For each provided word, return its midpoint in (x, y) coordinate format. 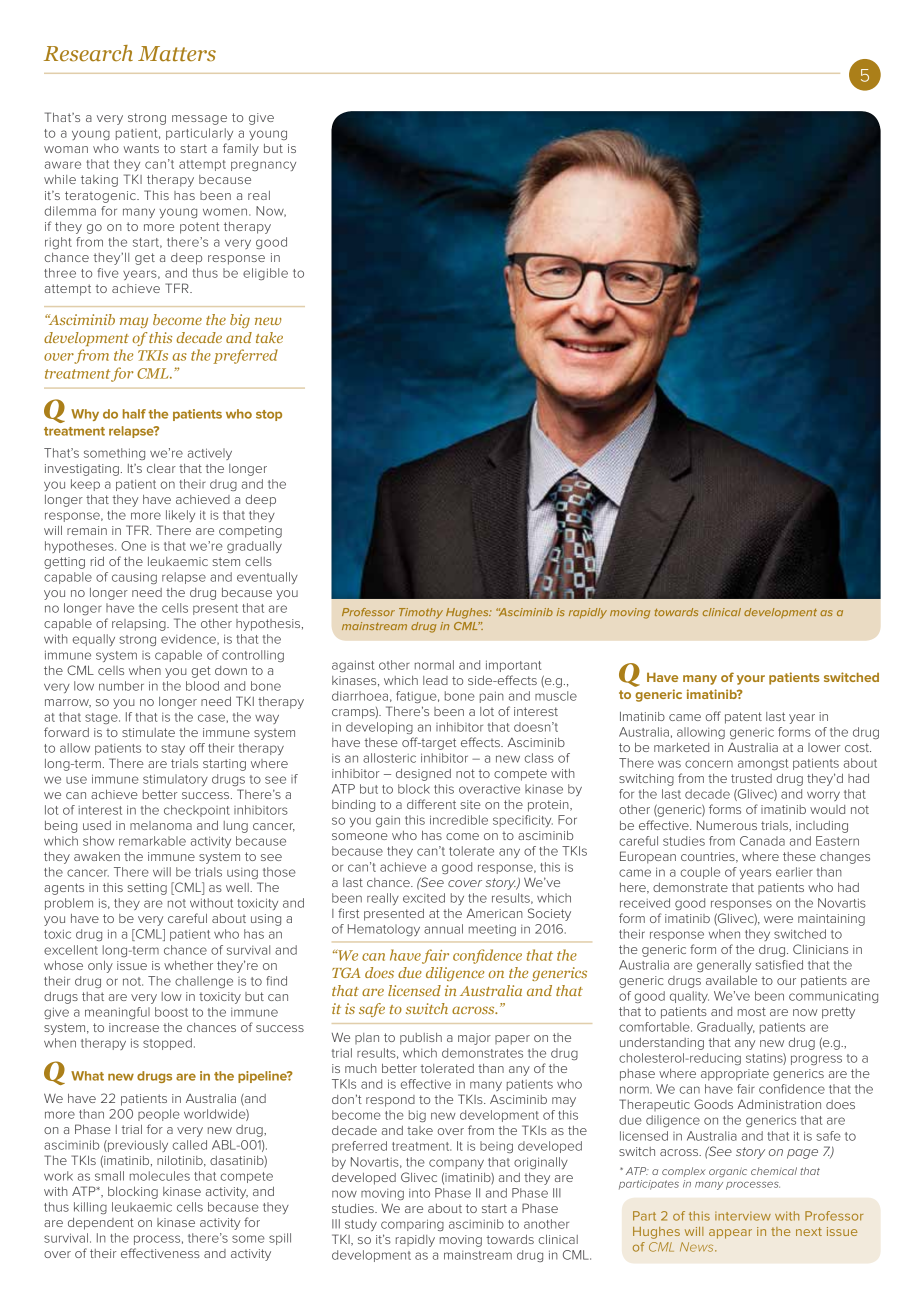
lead (435, 680)
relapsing (140, 625)
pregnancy (263, 166)
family (241, 149)
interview (743, 1216)
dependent (101, 1224)
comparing (412, 1225)
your (751, 680)
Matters (177, 54)
